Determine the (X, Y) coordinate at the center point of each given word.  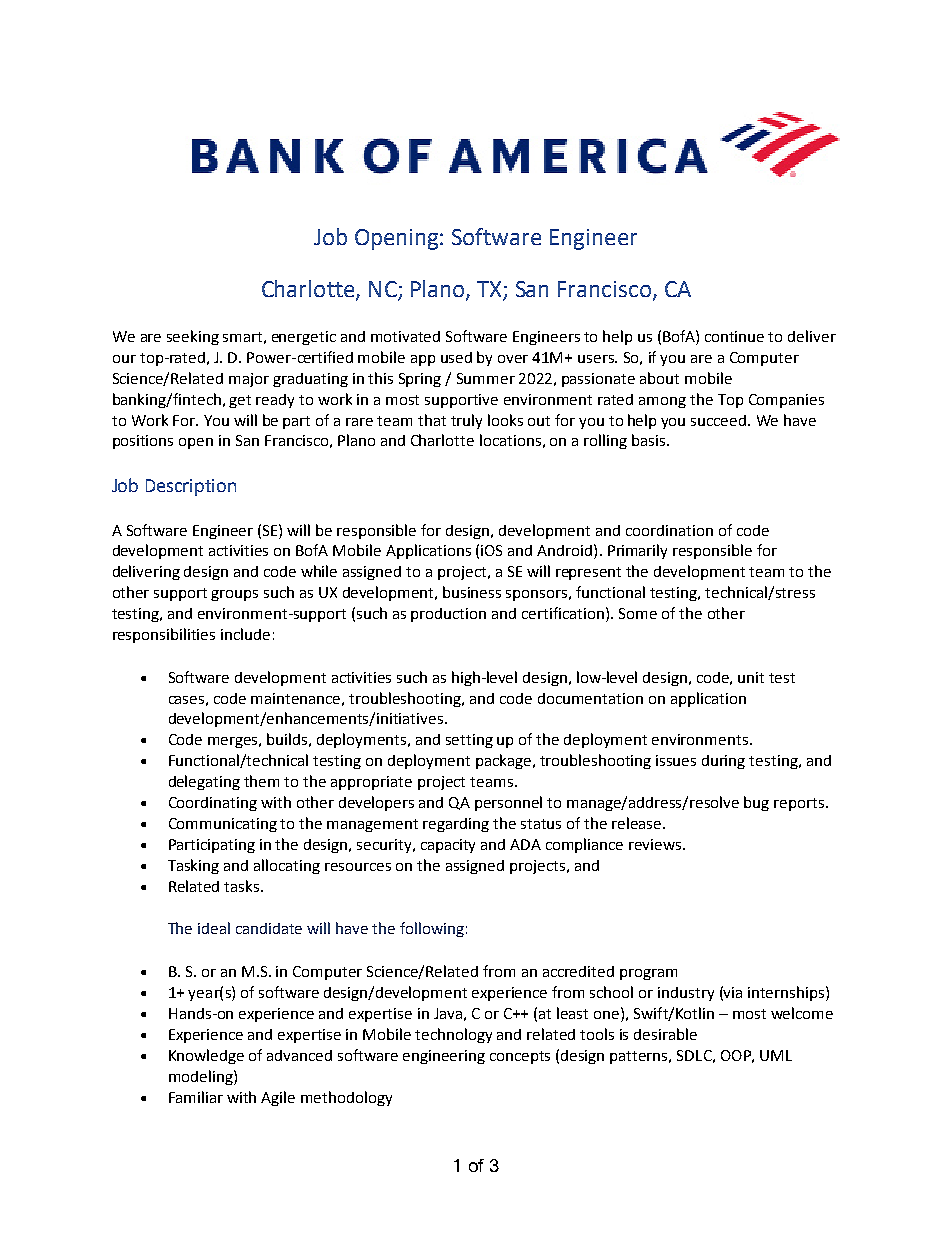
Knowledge (206, 1056)
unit (751, 677)
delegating (204, 782)
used (456, 357)
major (249, 380)
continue (734, 336)
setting (469, 741)
